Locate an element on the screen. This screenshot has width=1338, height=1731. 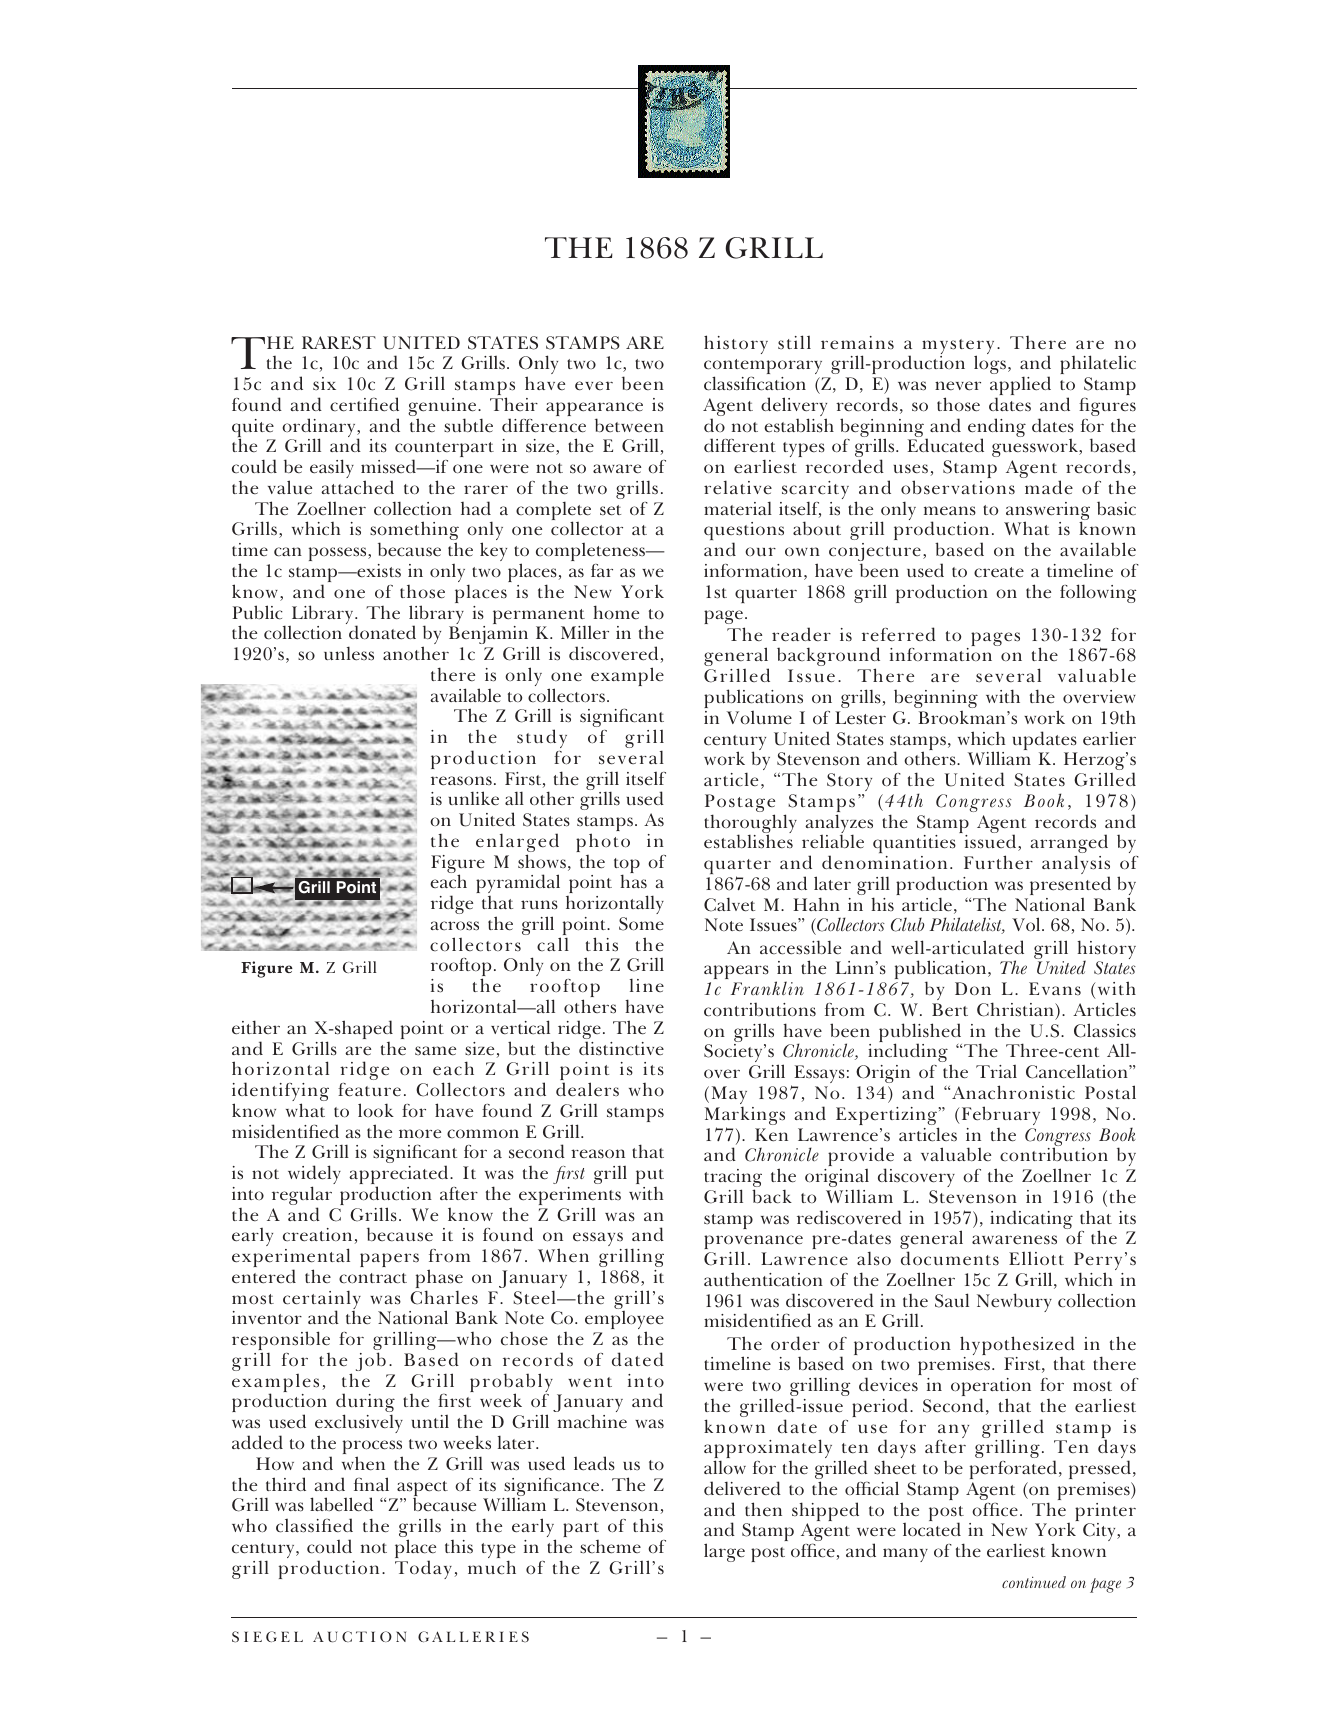
certified is located at coordinates (364, 404).
